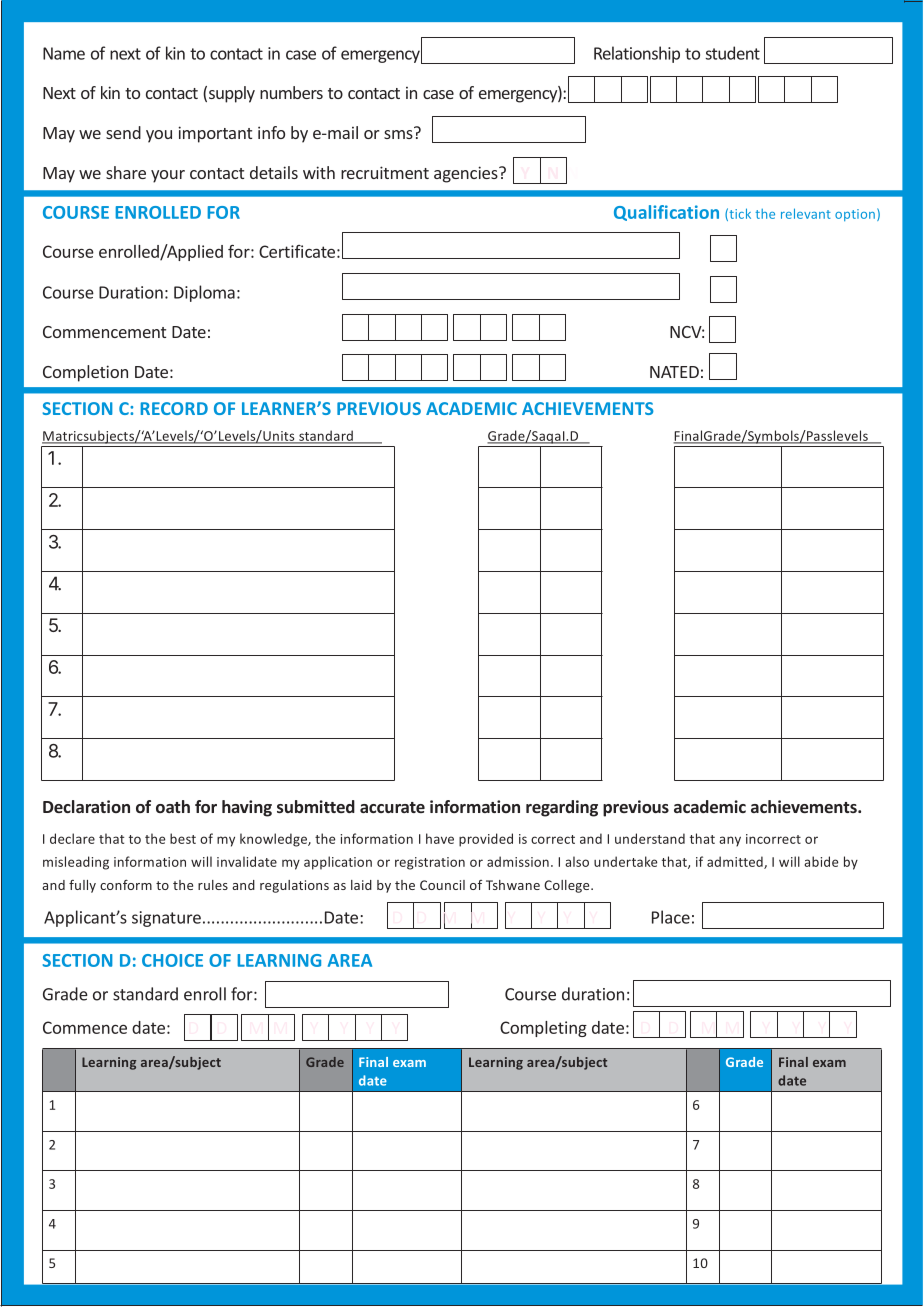 This screenshot has height=1307, width=924. I want to click on sms, so click(398, 134).
